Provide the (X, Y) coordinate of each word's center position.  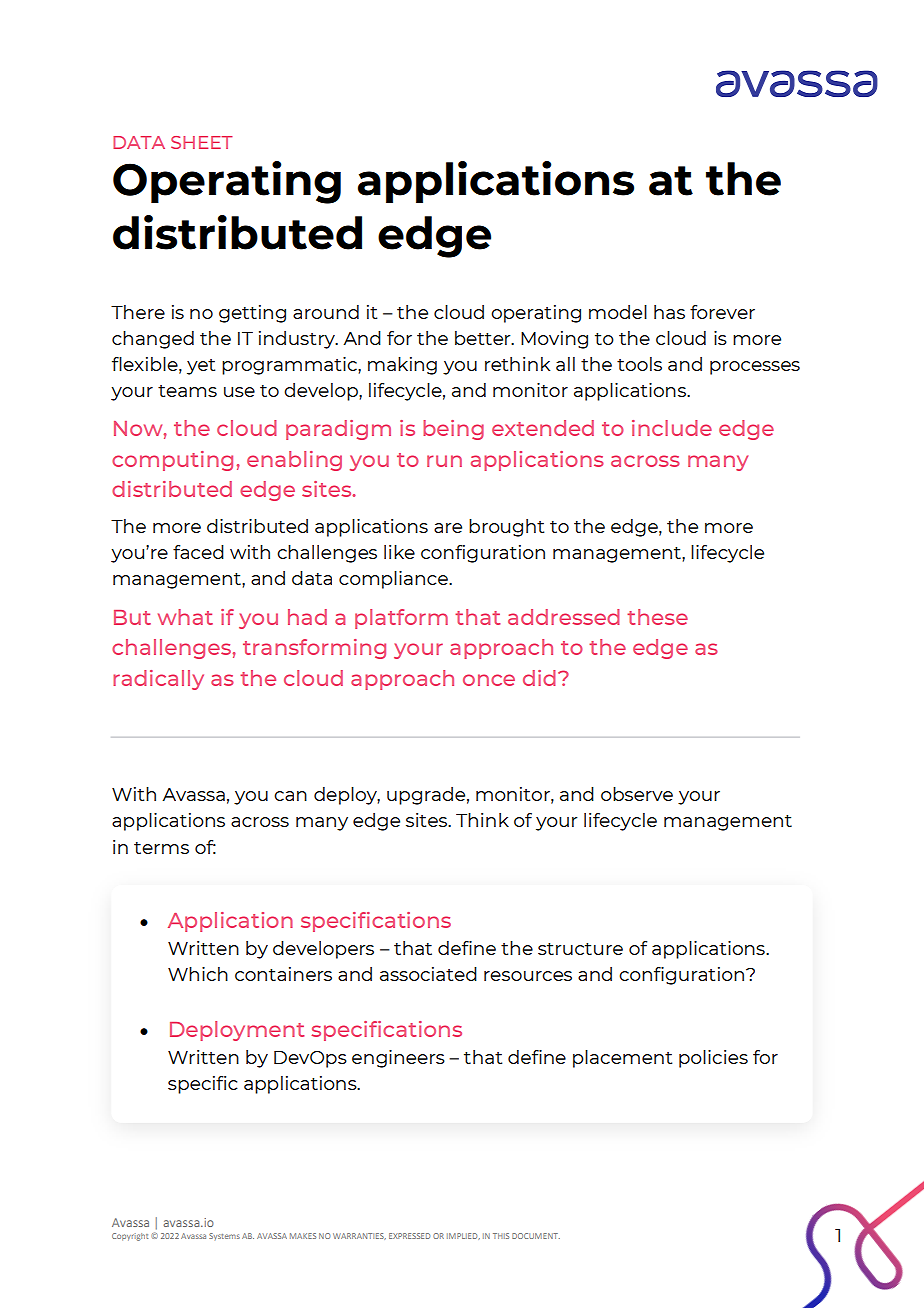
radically (158, 680)
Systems (224, 1236)
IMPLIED (463, 1236)
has (669, 312)
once (489, 680)
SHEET (202, 142)
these (657, 617)
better (484, 338)
